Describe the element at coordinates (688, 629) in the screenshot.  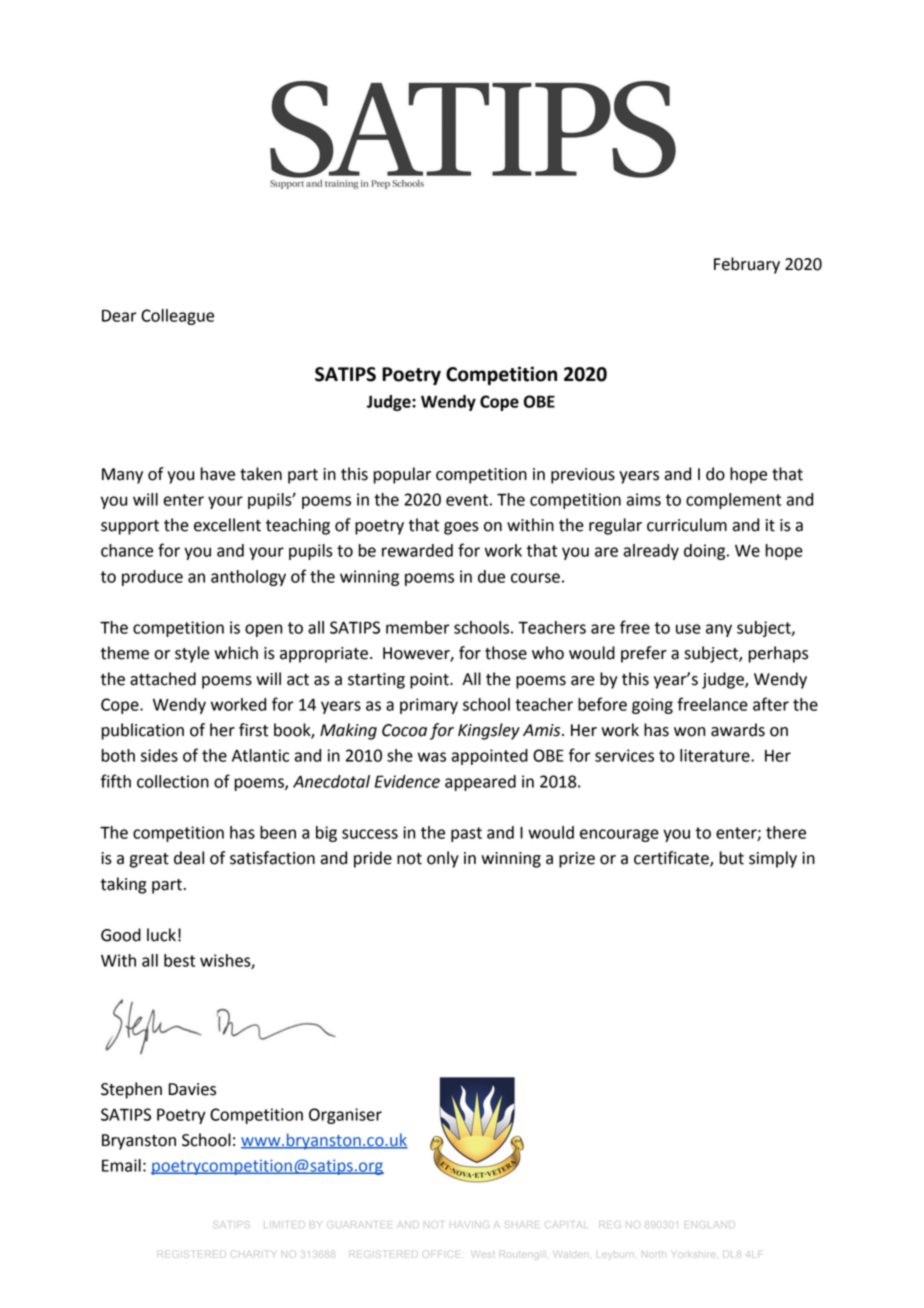
I see `use` at that location.
